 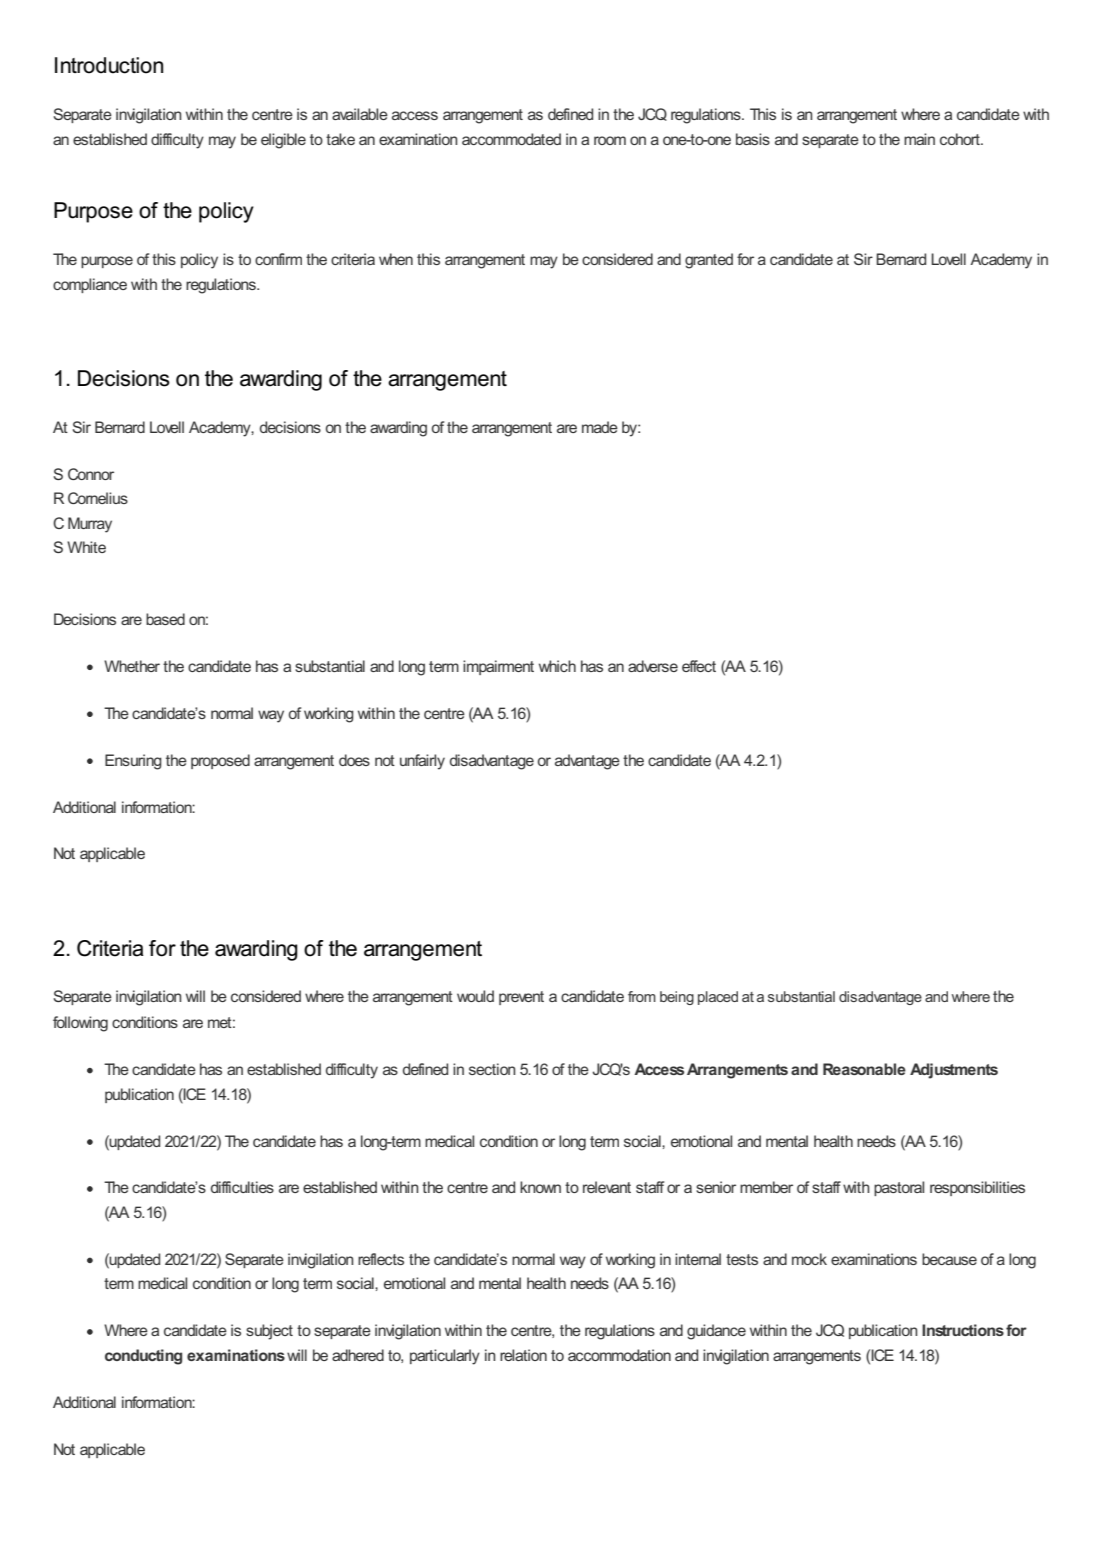 What do you see at coordinates (600, 427) in the screenshot?
I see `made` at bounding box center [600, 427].
